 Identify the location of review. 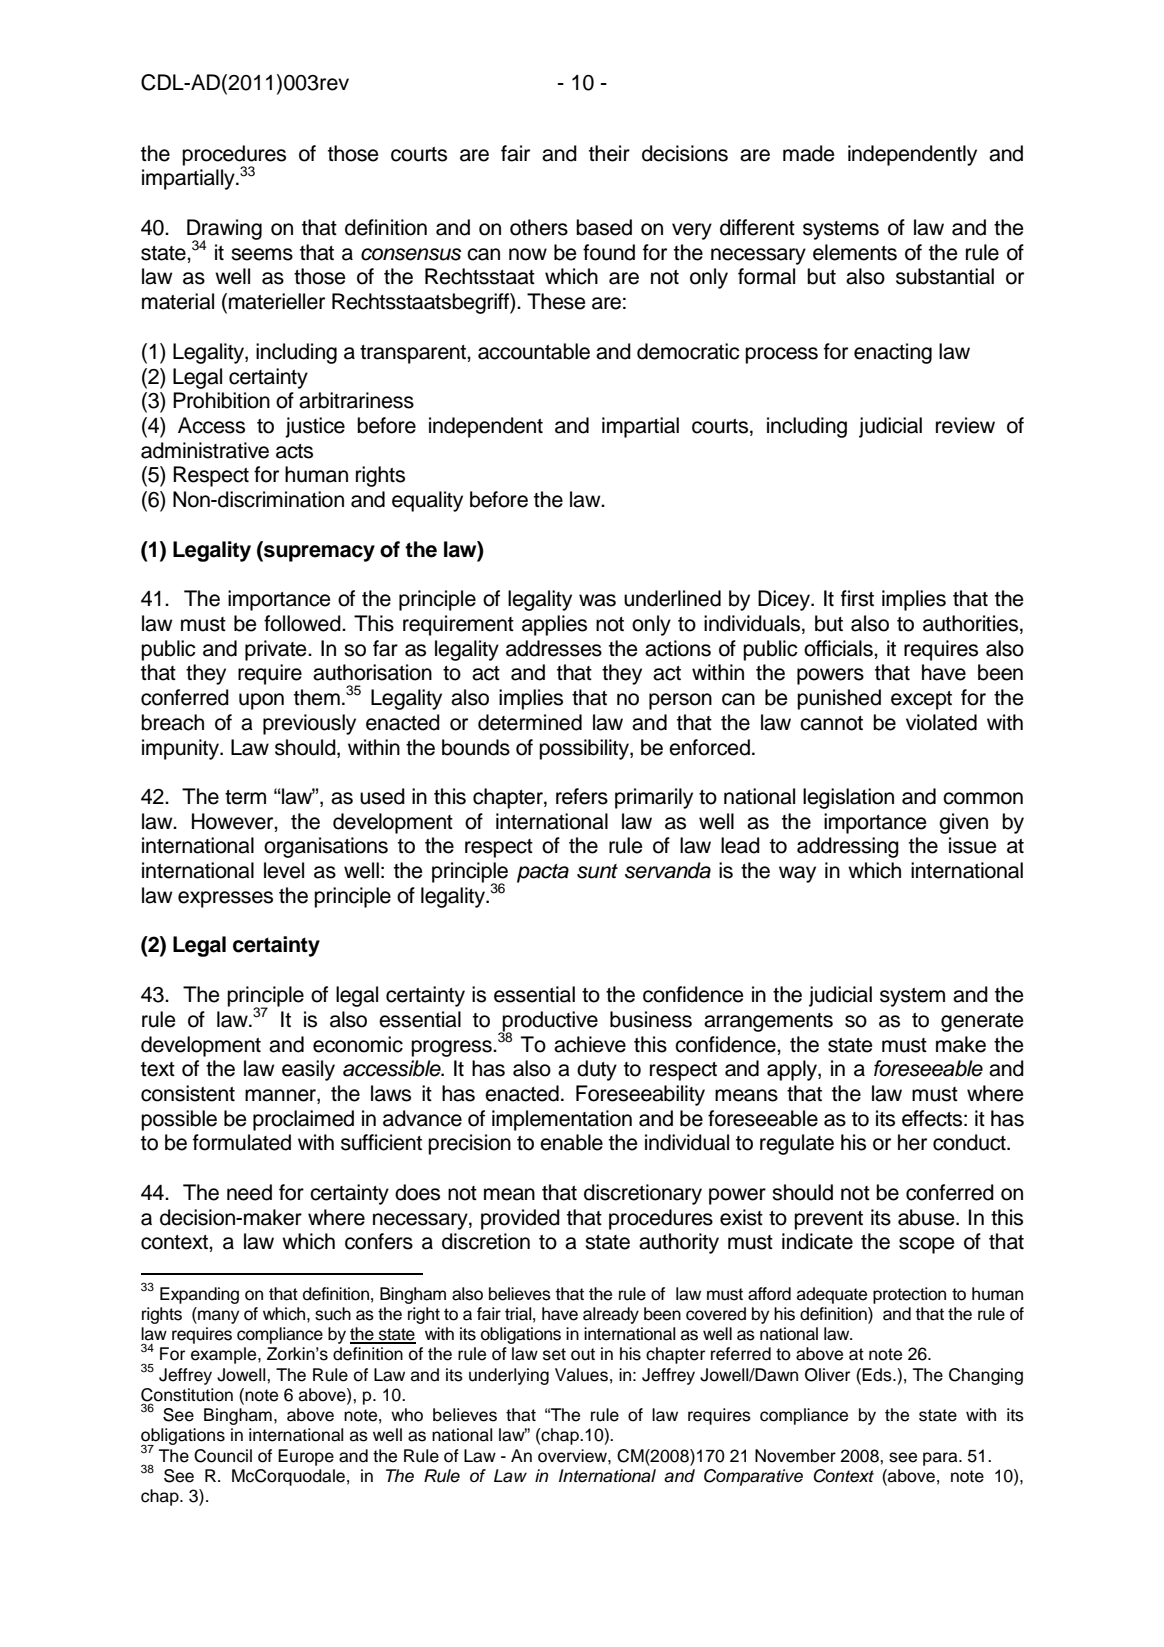
(965, 425).
